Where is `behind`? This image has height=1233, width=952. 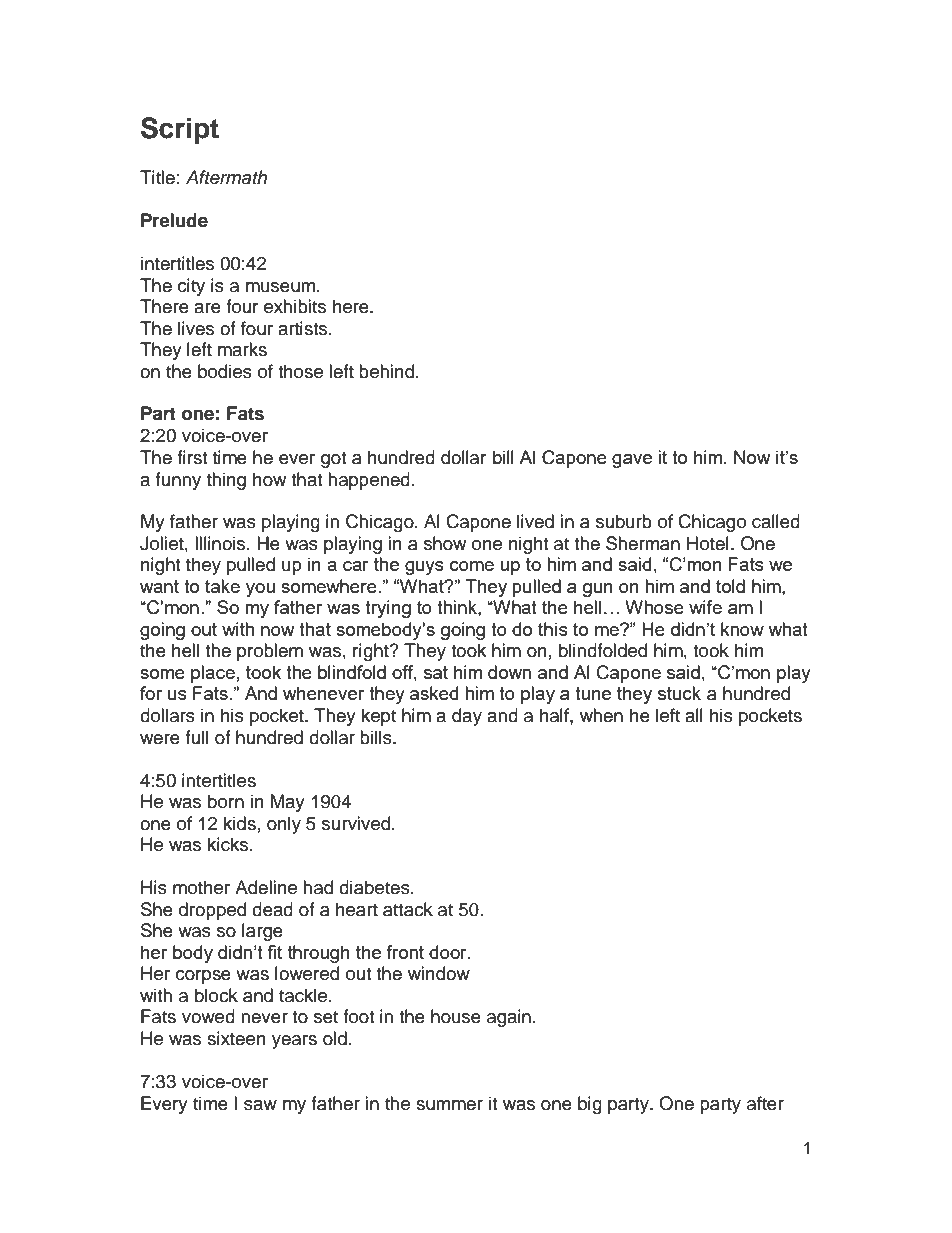
behind is located at coordinates (388, 371).
